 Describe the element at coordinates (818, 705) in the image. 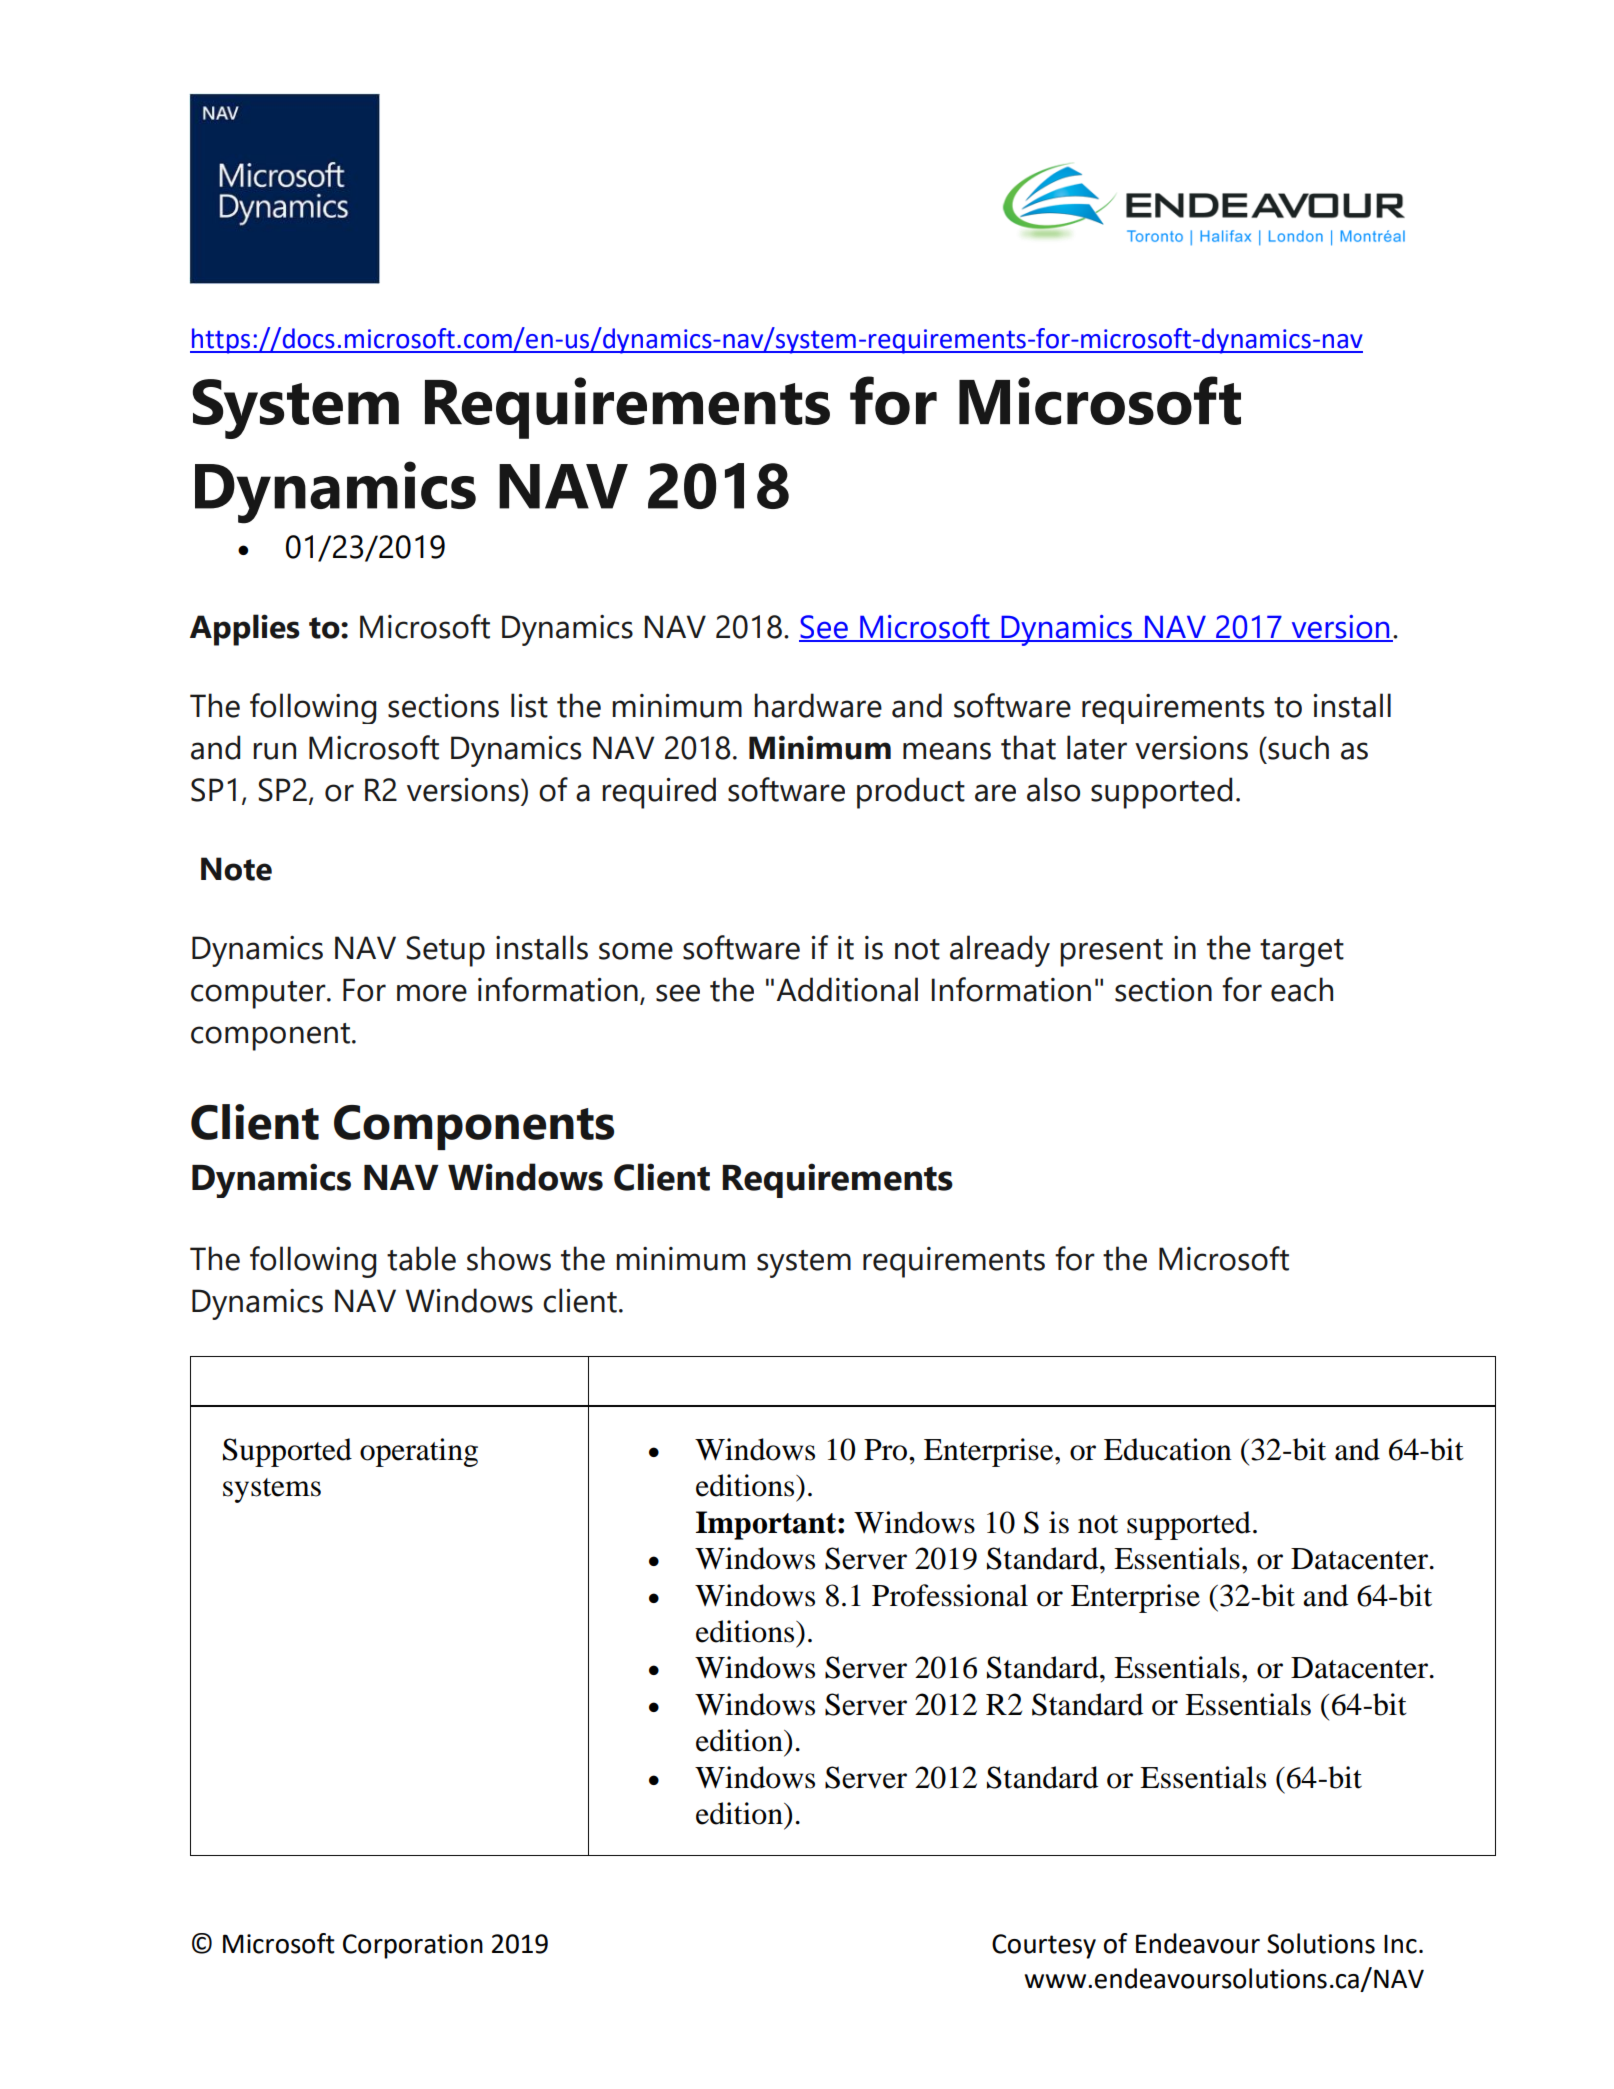

I see `hardware` at that location.
